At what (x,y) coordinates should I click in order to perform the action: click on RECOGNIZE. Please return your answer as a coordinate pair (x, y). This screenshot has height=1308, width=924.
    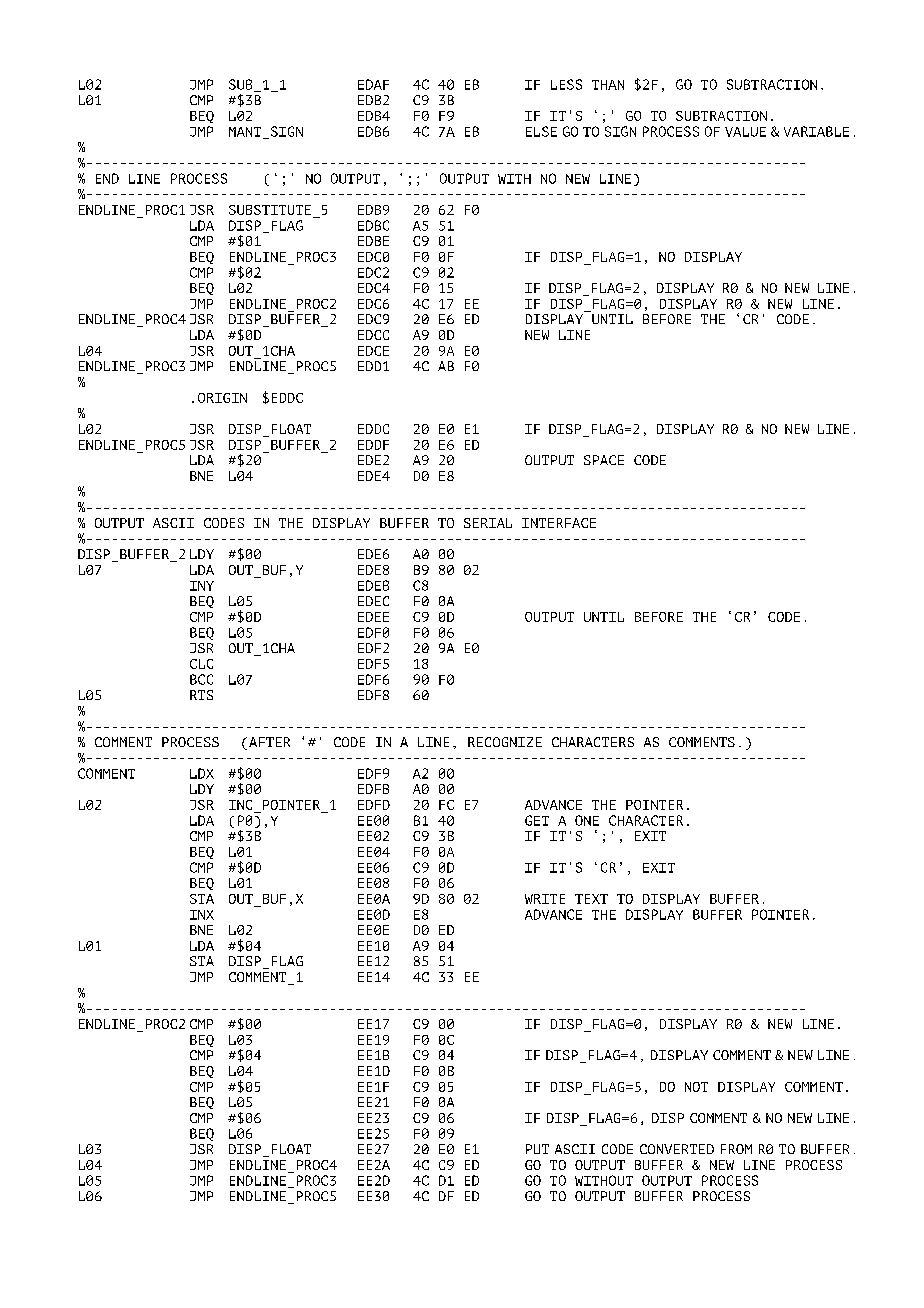
    Looking at the image, I should click on (505, 742).
